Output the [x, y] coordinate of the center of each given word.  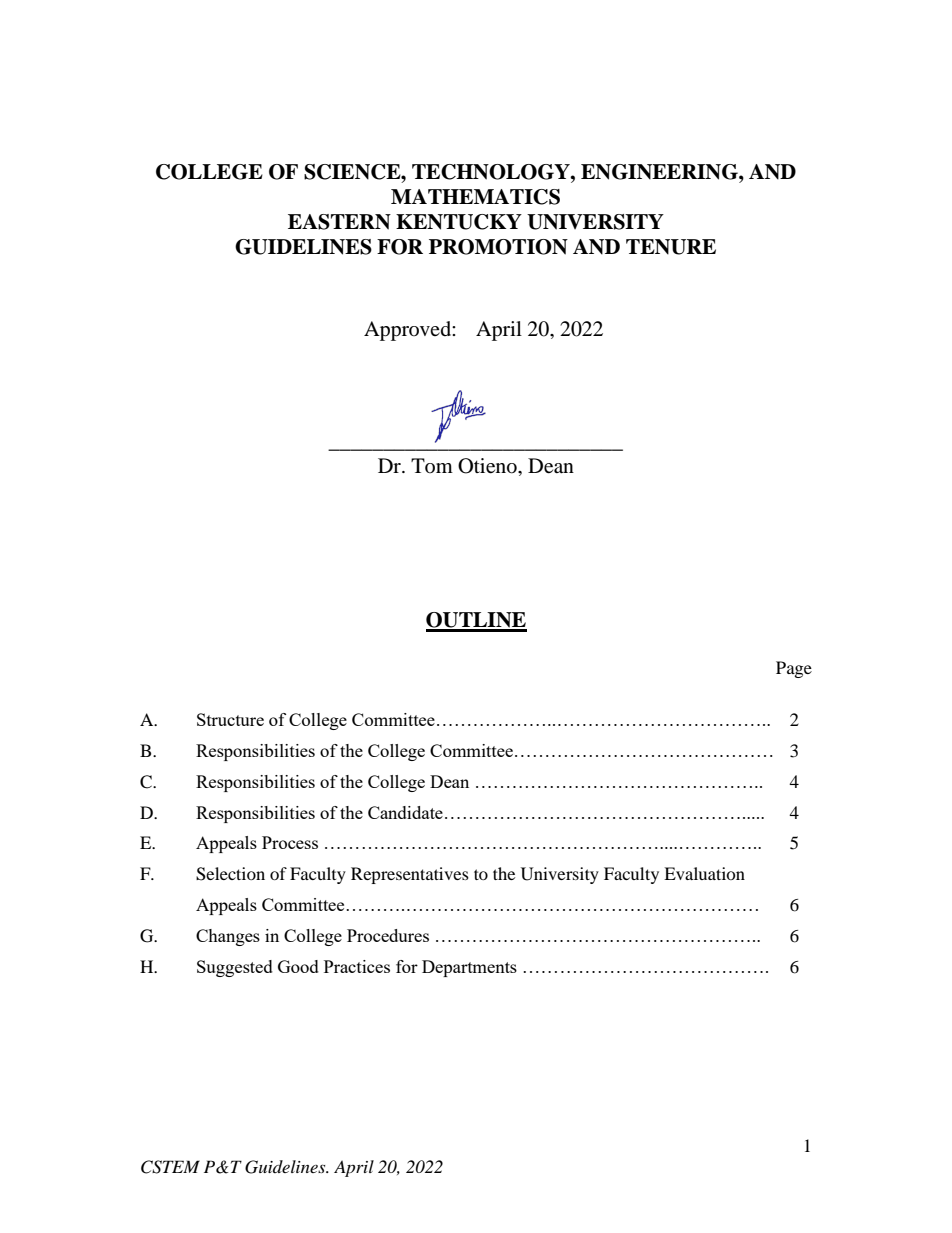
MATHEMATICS [475, 197]
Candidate [405, 812]
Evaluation [704, 873]
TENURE [671, 247]
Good [298, 966]
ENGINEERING [660, 172]
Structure [230, 719]
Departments [469, 968]
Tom [432, 465]
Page [794, 669]
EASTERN [339, 222]
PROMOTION [498, 247]
